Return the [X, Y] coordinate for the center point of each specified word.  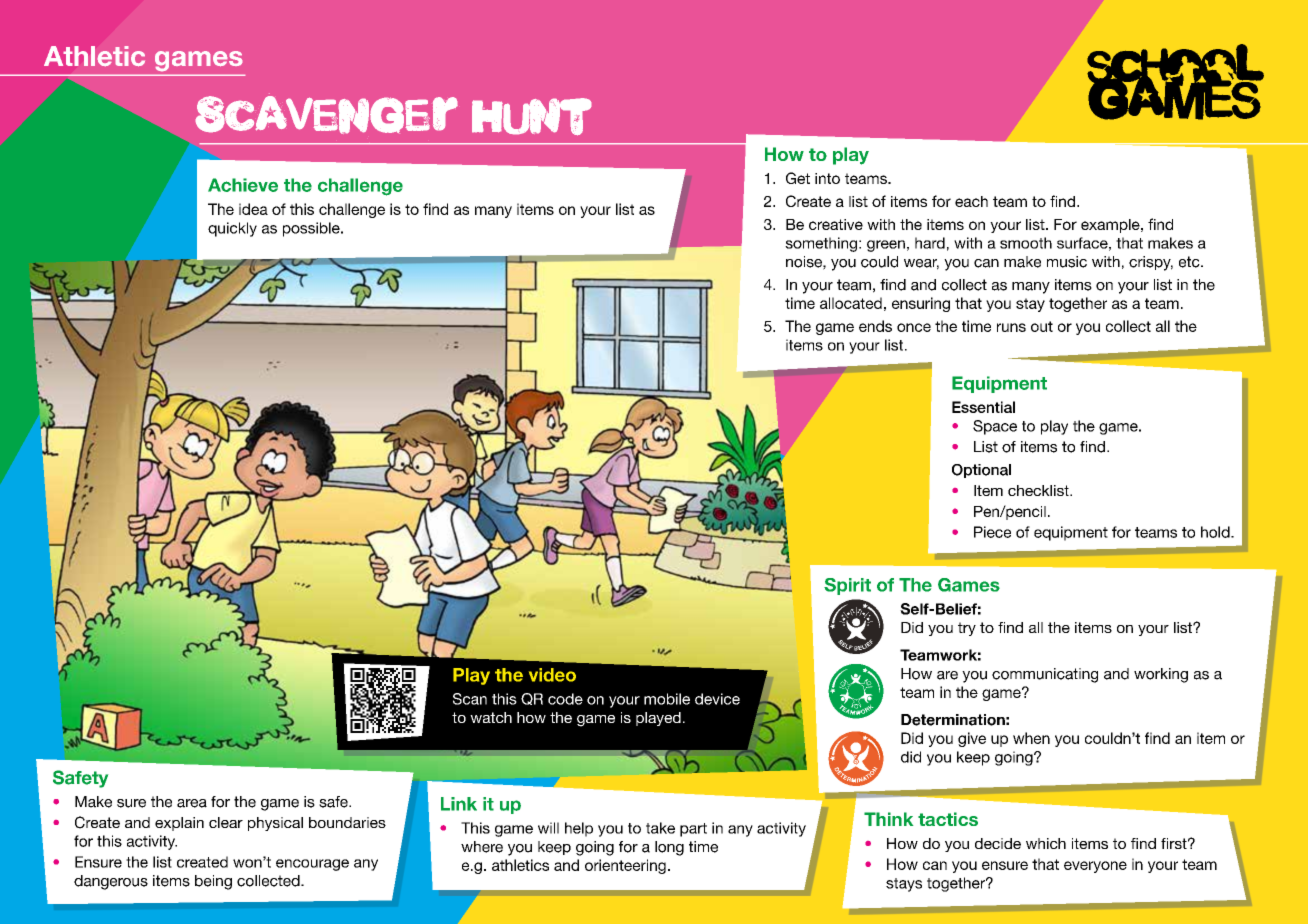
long [669, 848]
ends [875, 326]
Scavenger [331, 119]
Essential [983, 407]
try [967, 629]
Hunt [532, 117]
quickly [232, 229]
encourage [312, 865]
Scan [470, 699]
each [971, 201]
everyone [1095, 867]
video [552, 675]
